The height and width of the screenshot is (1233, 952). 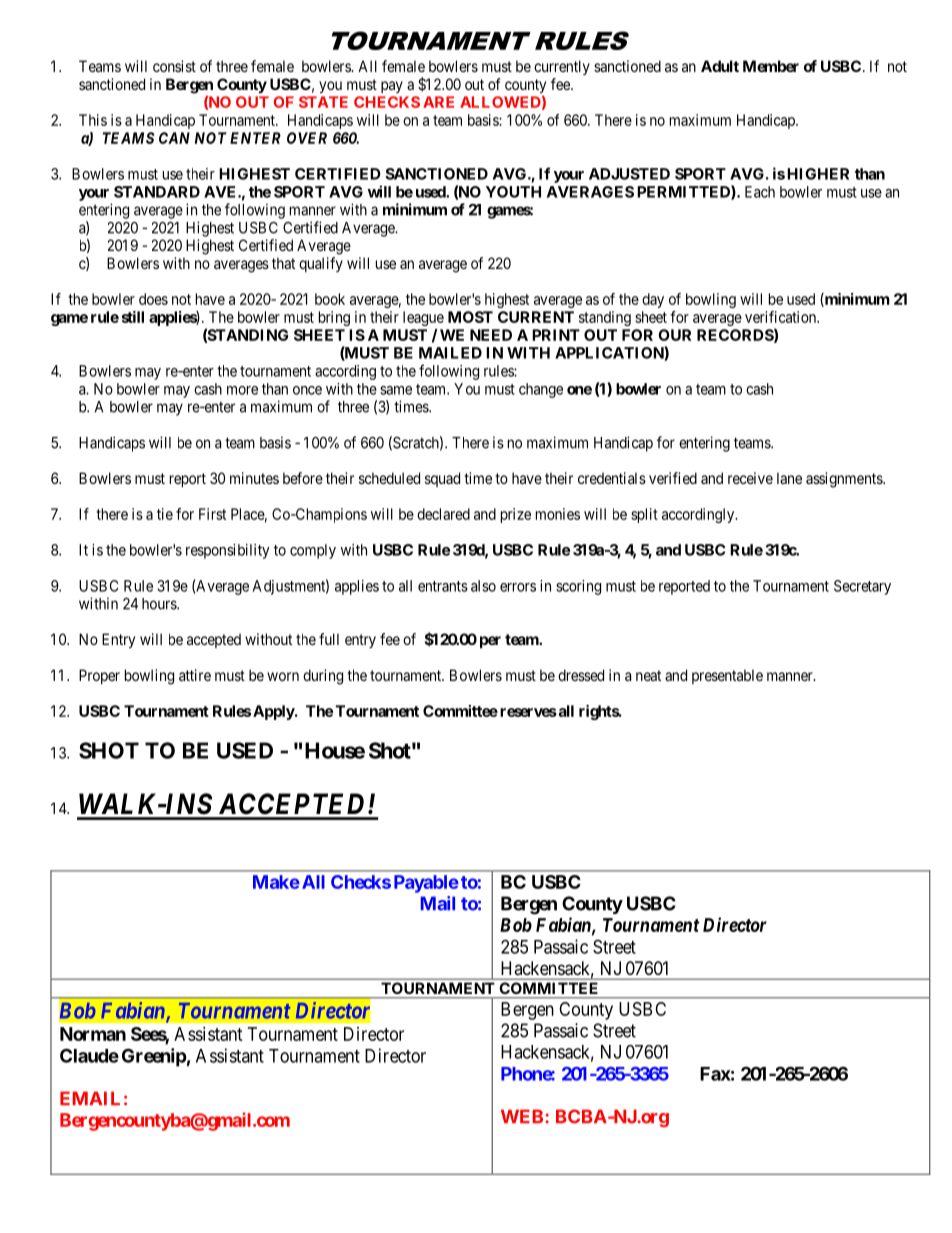 What do you see at coordinates (89, 1055) in the screenshot?
I see `Claude` at bounding box center [89, 1055].
